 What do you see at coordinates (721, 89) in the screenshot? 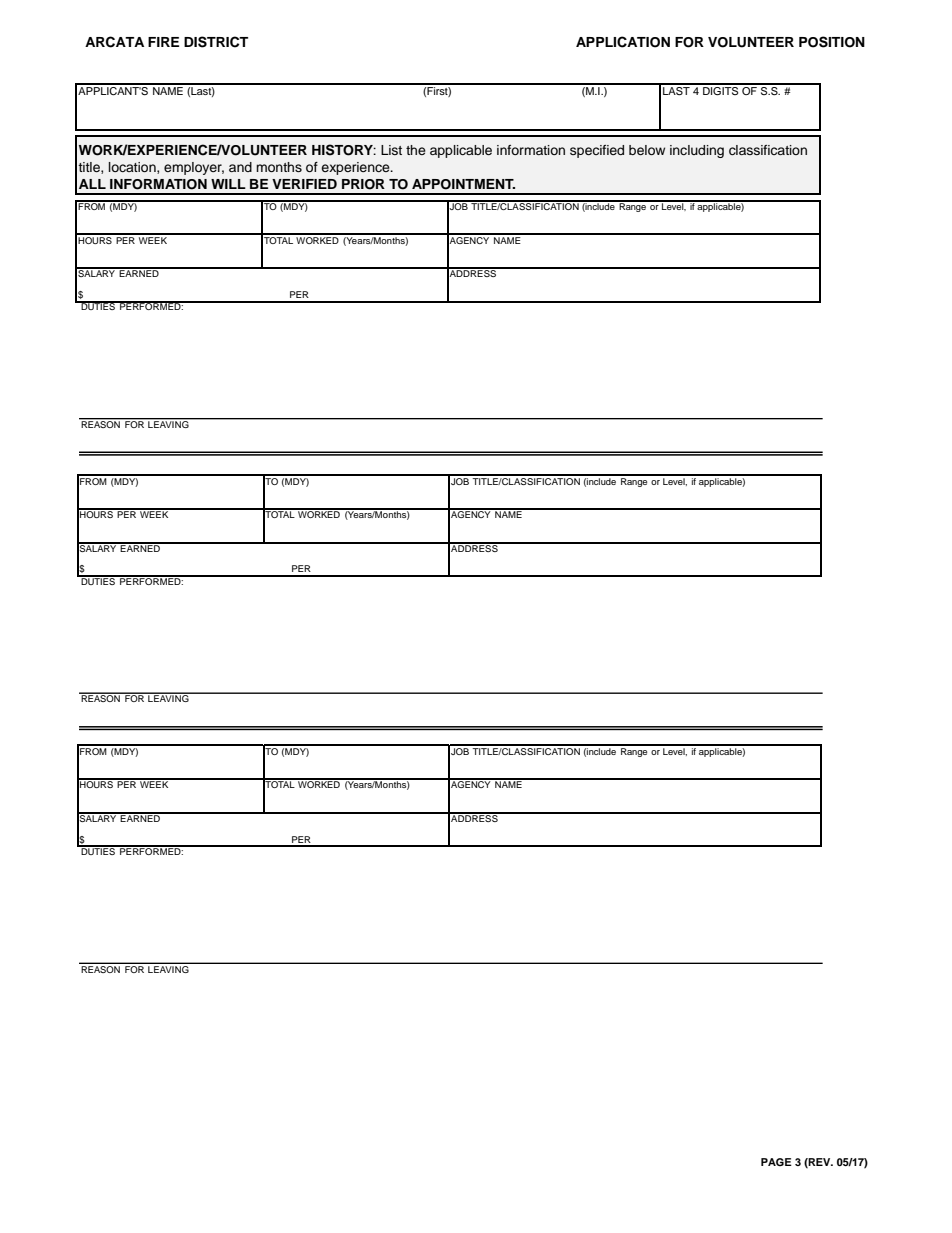
I see `DIGITS` at bounding box center [721, 89].
